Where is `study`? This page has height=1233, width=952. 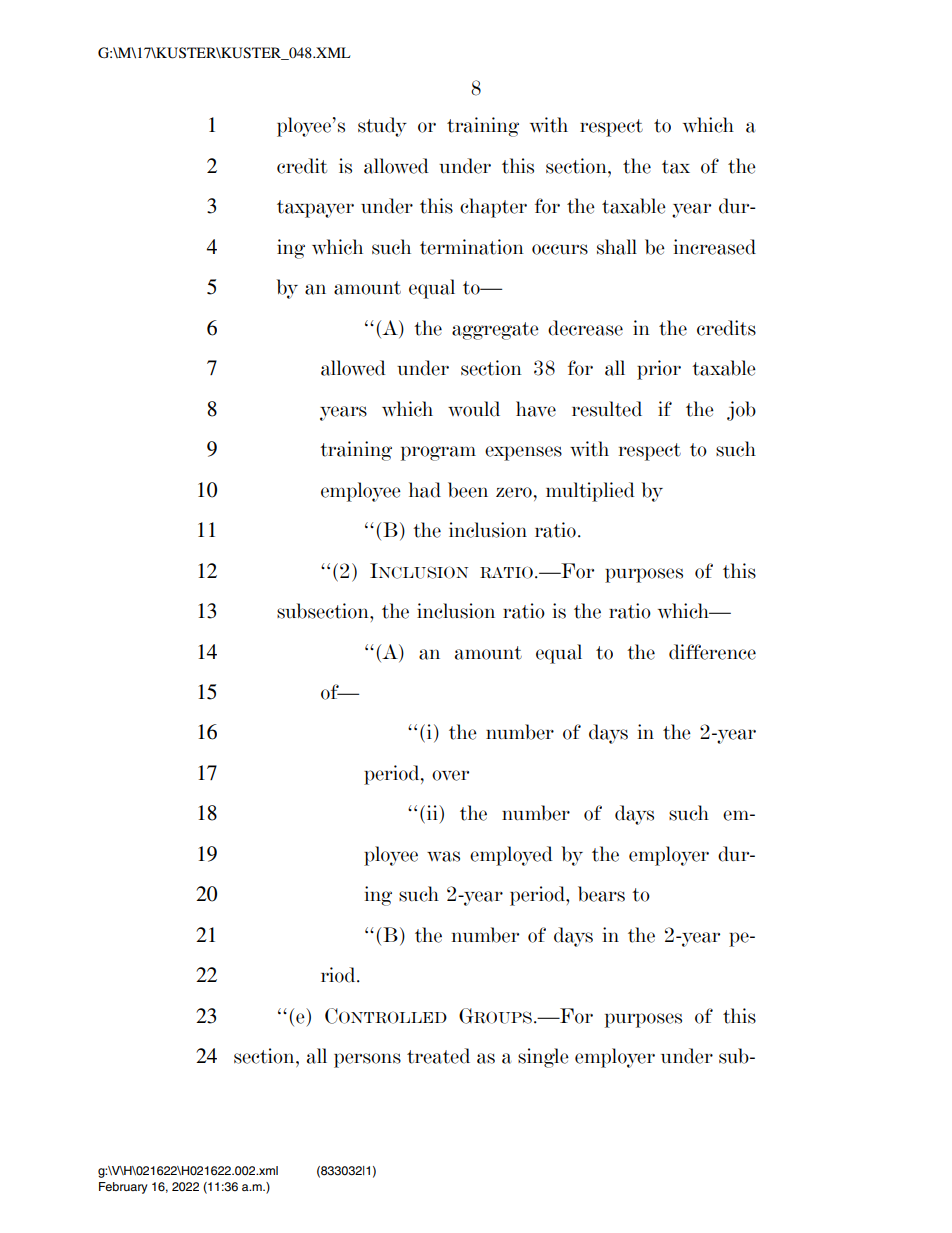
study is located at coordinates (382, 127).
